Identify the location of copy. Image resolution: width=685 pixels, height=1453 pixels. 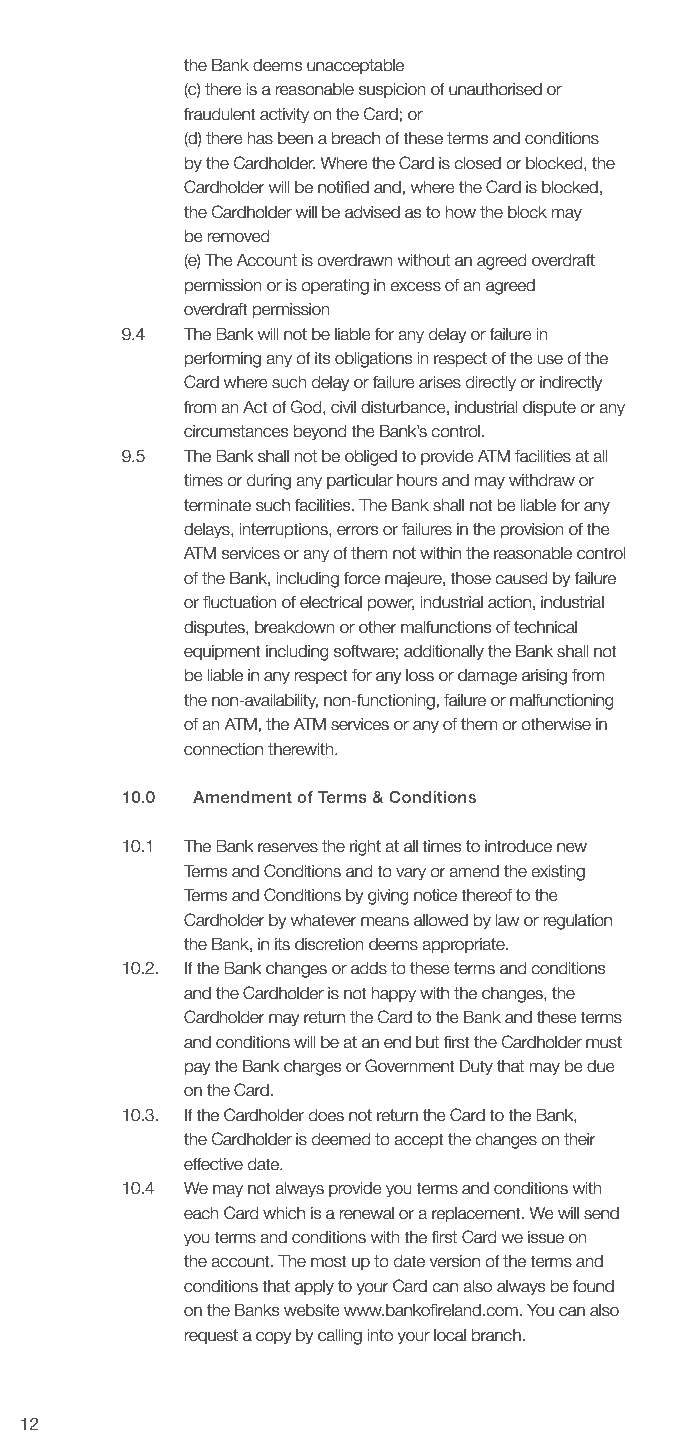
(273, 1338).
